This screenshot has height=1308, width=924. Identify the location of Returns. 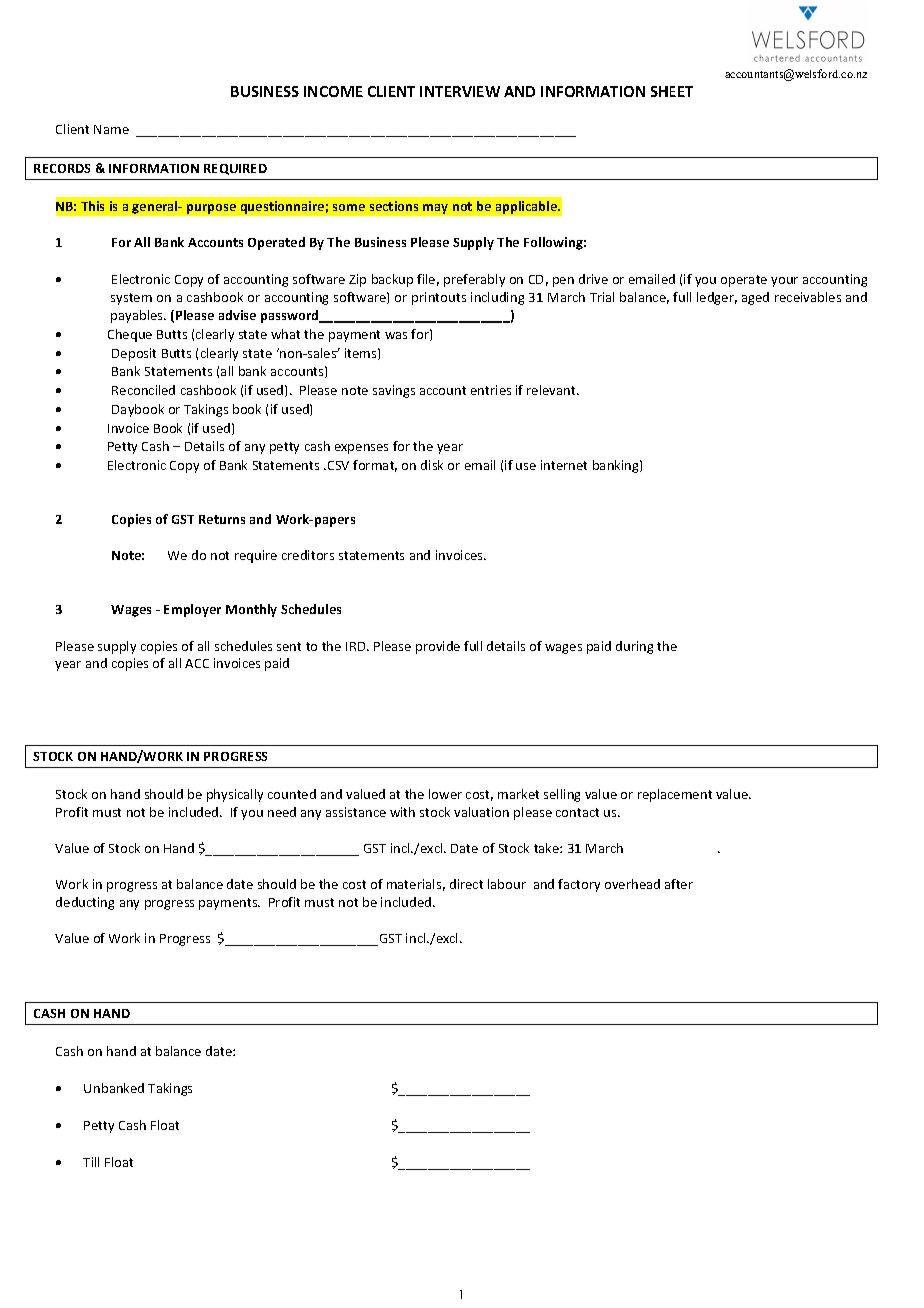
(222, 519).
